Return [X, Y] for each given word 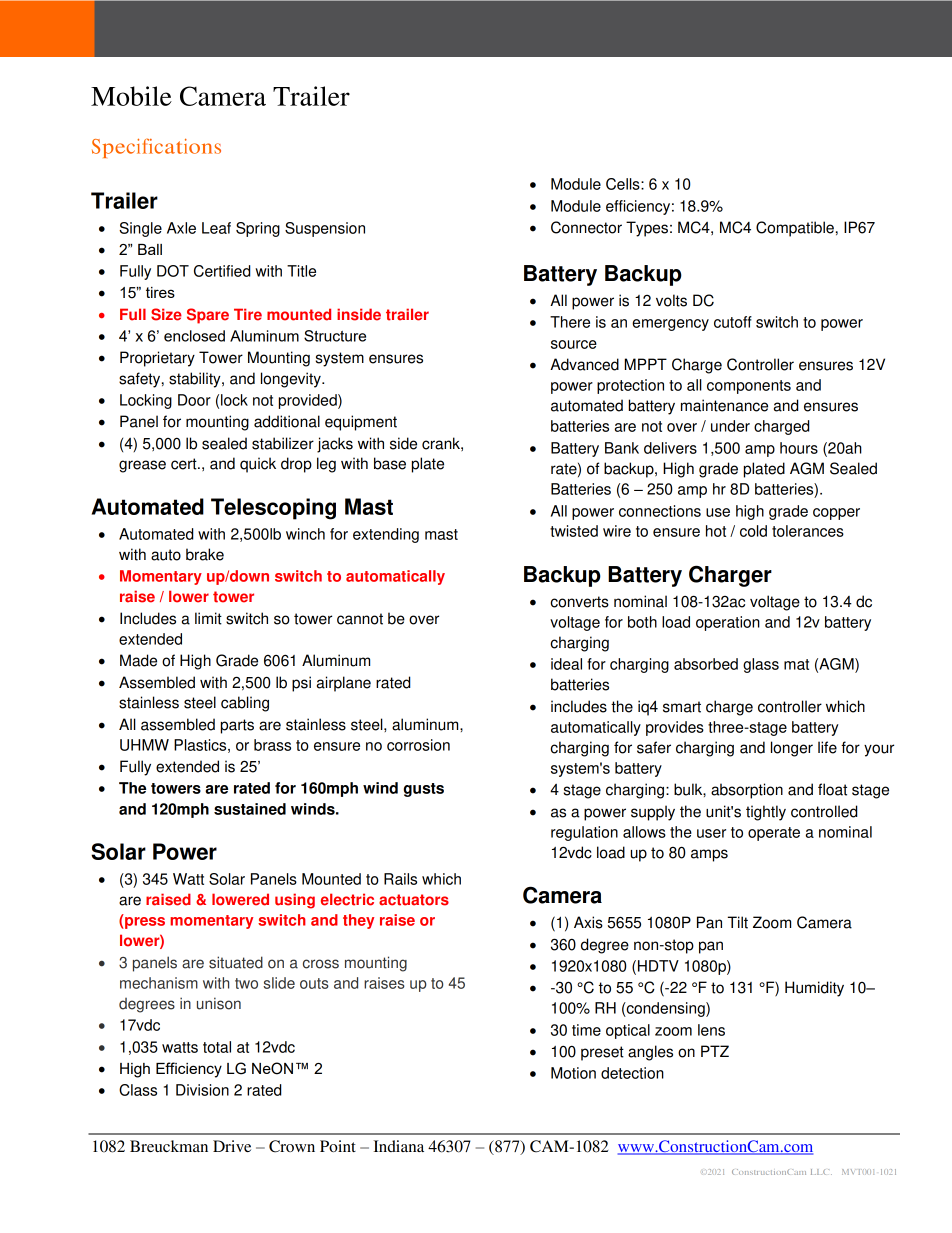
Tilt [738, 922]
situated [236, 962]
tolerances [808, 531]
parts [237, 726]
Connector [586, 227]
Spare [208, 316]
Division [202, 1090]
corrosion [418, 745]
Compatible [795, 229]
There [570, 322]
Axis [588, 922]
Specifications [156, 148]
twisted [574, 531]
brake [205, 554]
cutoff [733, 322]
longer [792, 749]
